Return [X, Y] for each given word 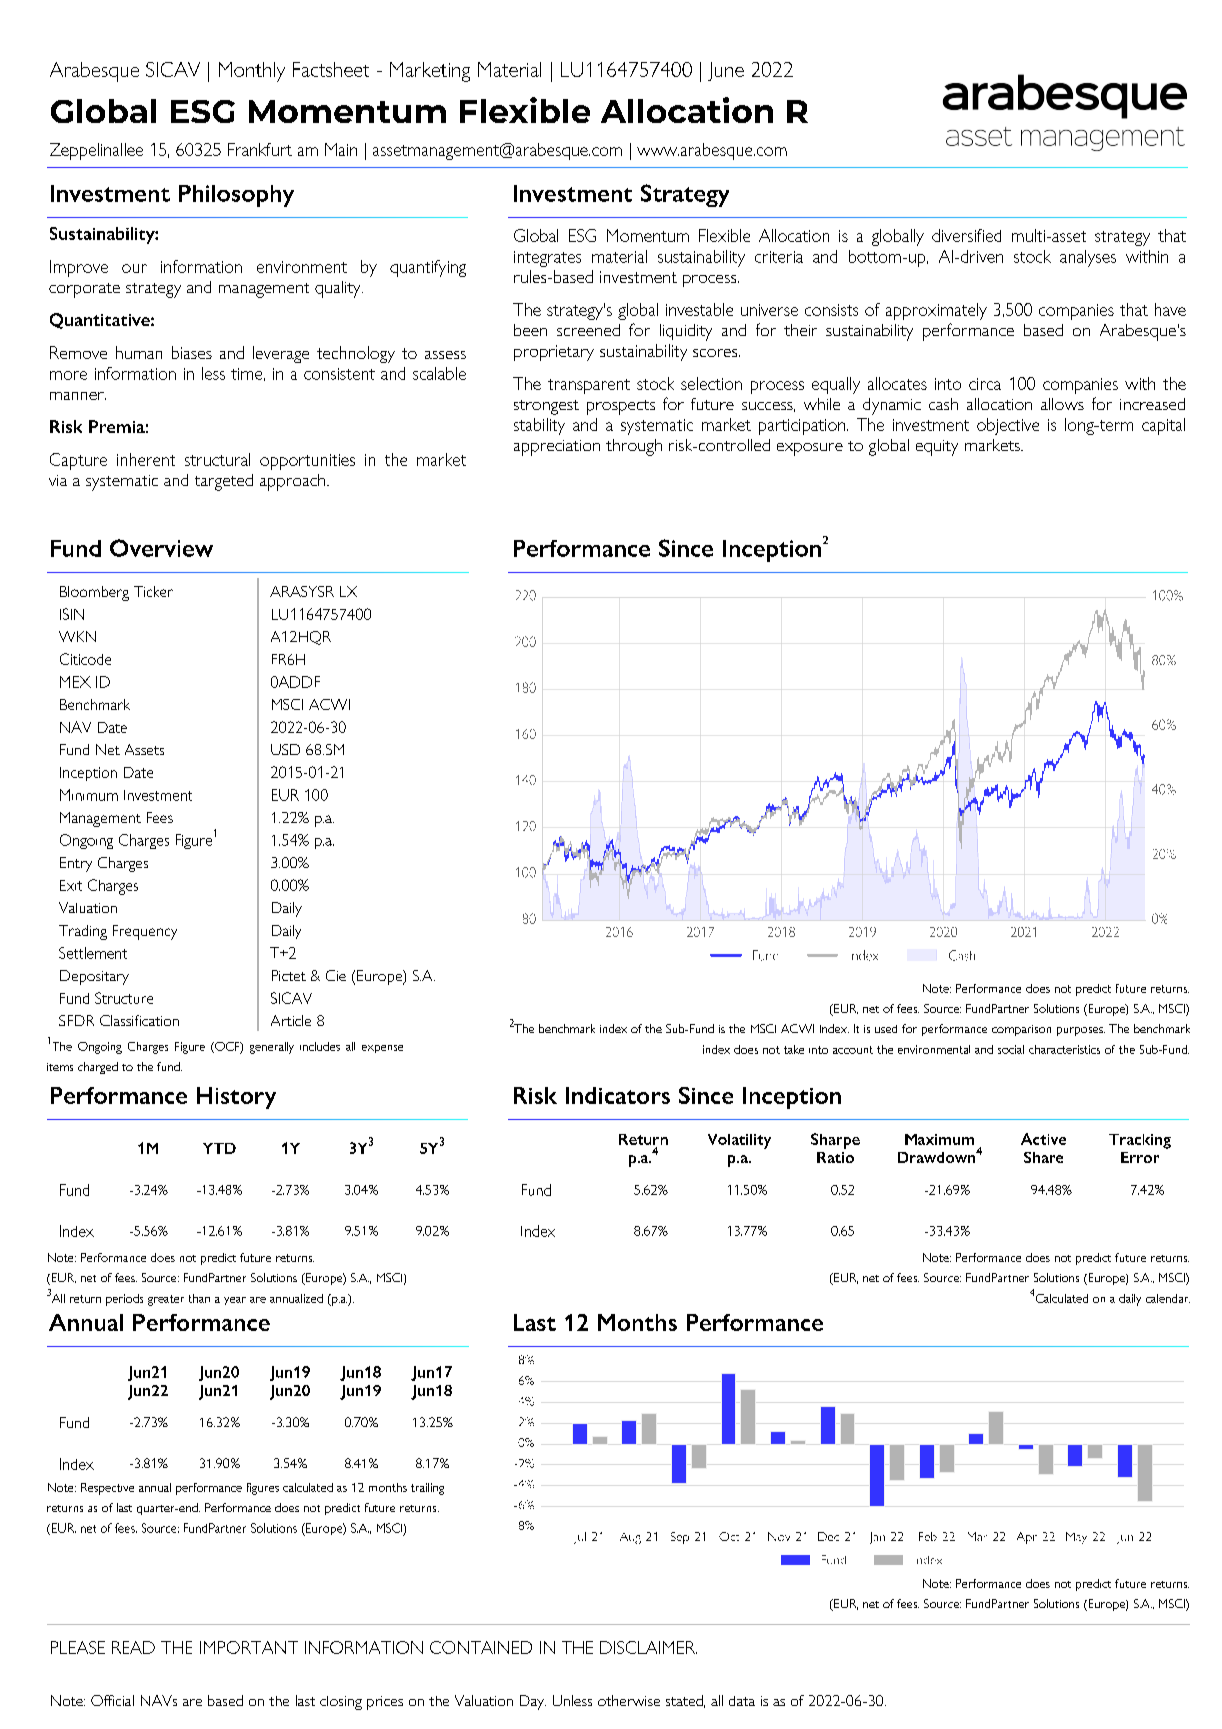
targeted [224, 482]
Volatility [739, 1141]
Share [1043, 1157]
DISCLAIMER [648, 1647]
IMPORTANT [249, 1647]
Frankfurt [260, 149]
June [726, 71]
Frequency [145, 932]
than [199, 1298]
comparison [1021, 1030]
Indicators [618, 1095]
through [634, 447]
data [742, 1701]
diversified [966, 235]
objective [1008, 426]
